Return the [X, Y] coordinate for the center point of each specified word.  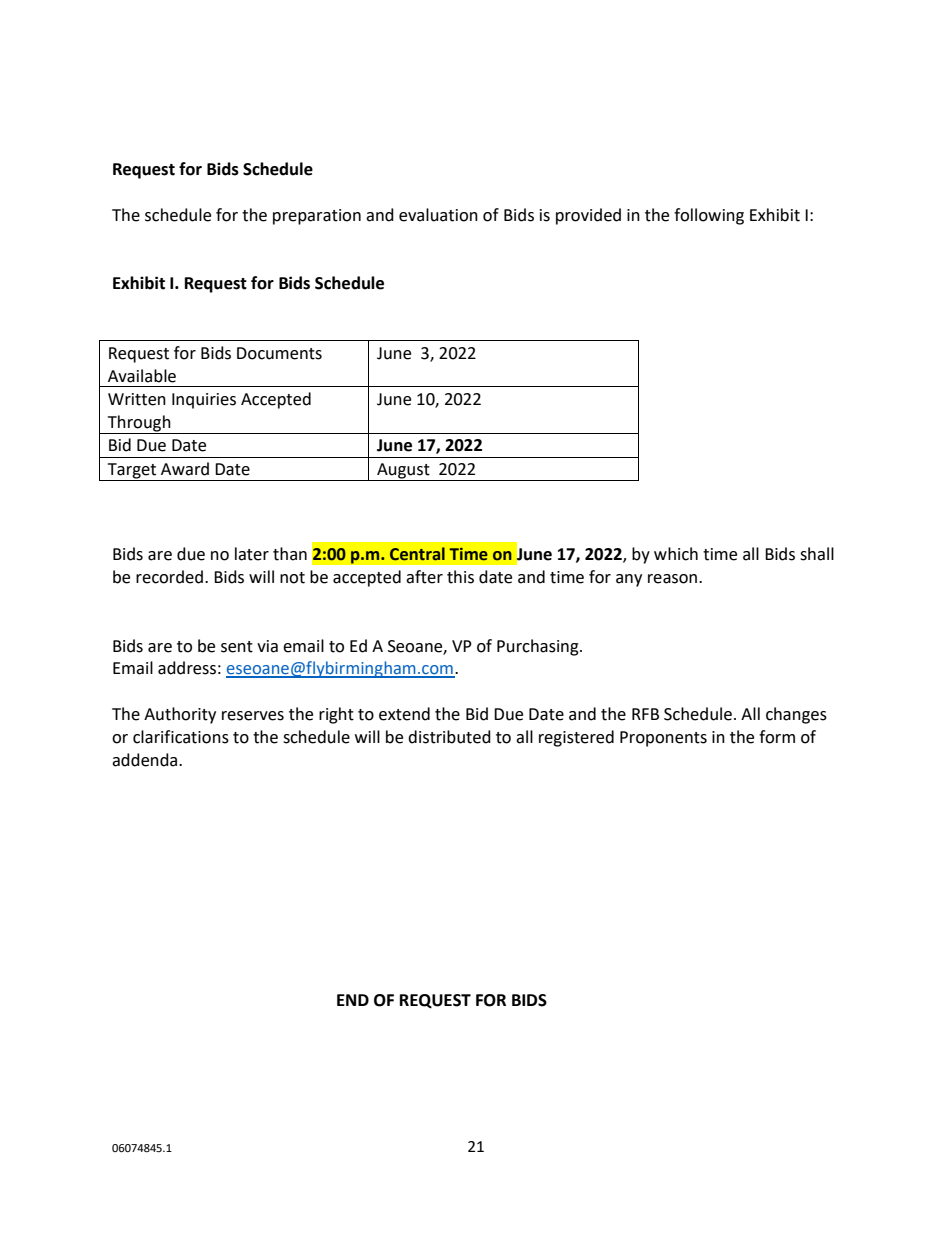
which [676, 554]
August [403, 472]
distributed [449, 737]
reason [672, 579]
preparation [317, 217]
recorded [169, 577]
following [709, 216]
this [460, 577]
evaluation [438, 215]
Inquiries [204, 401]
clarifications [181, 737]
